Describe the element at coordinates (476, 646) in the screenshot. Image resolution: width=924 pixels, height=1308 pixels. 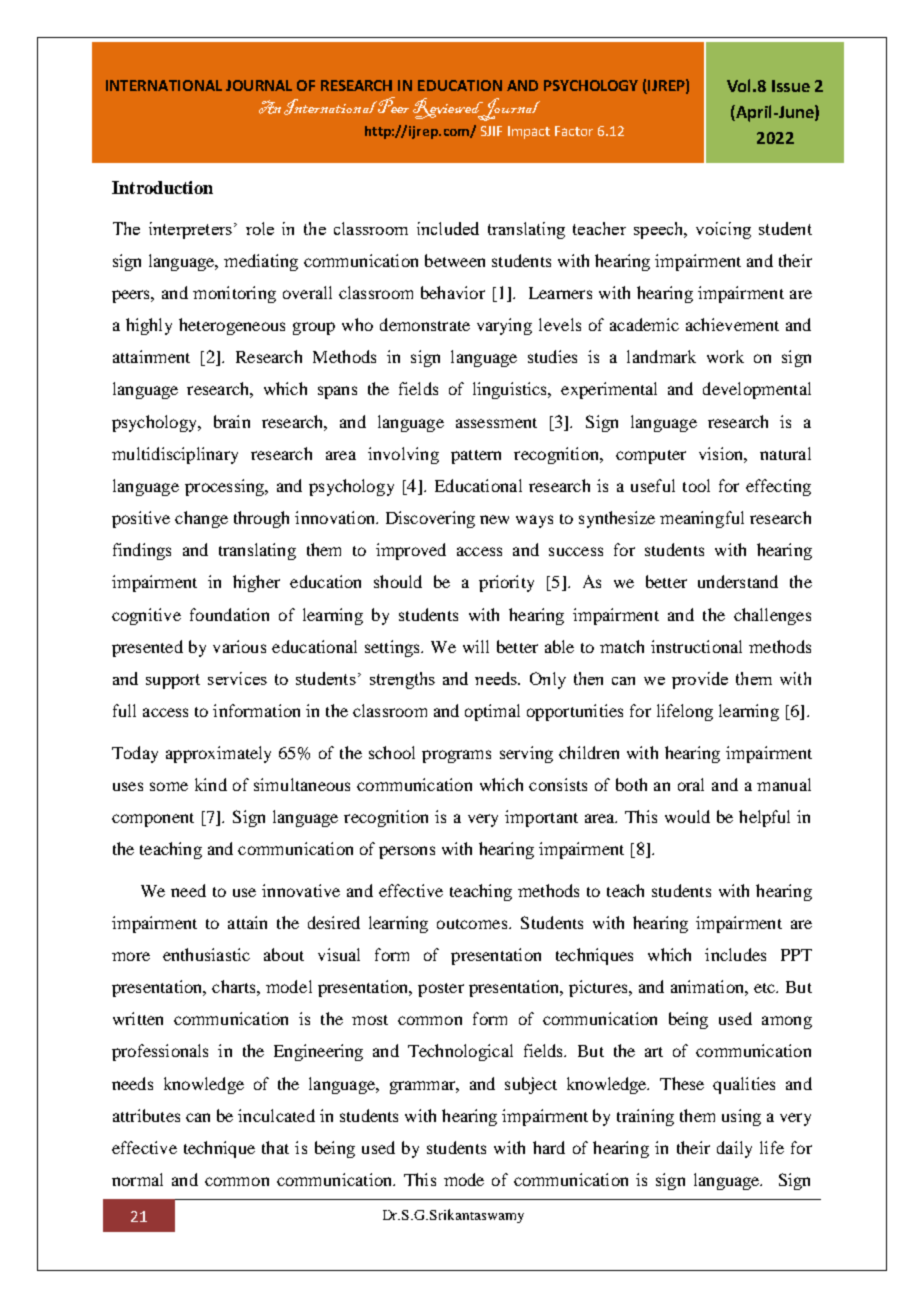
I see `will` at that location.
